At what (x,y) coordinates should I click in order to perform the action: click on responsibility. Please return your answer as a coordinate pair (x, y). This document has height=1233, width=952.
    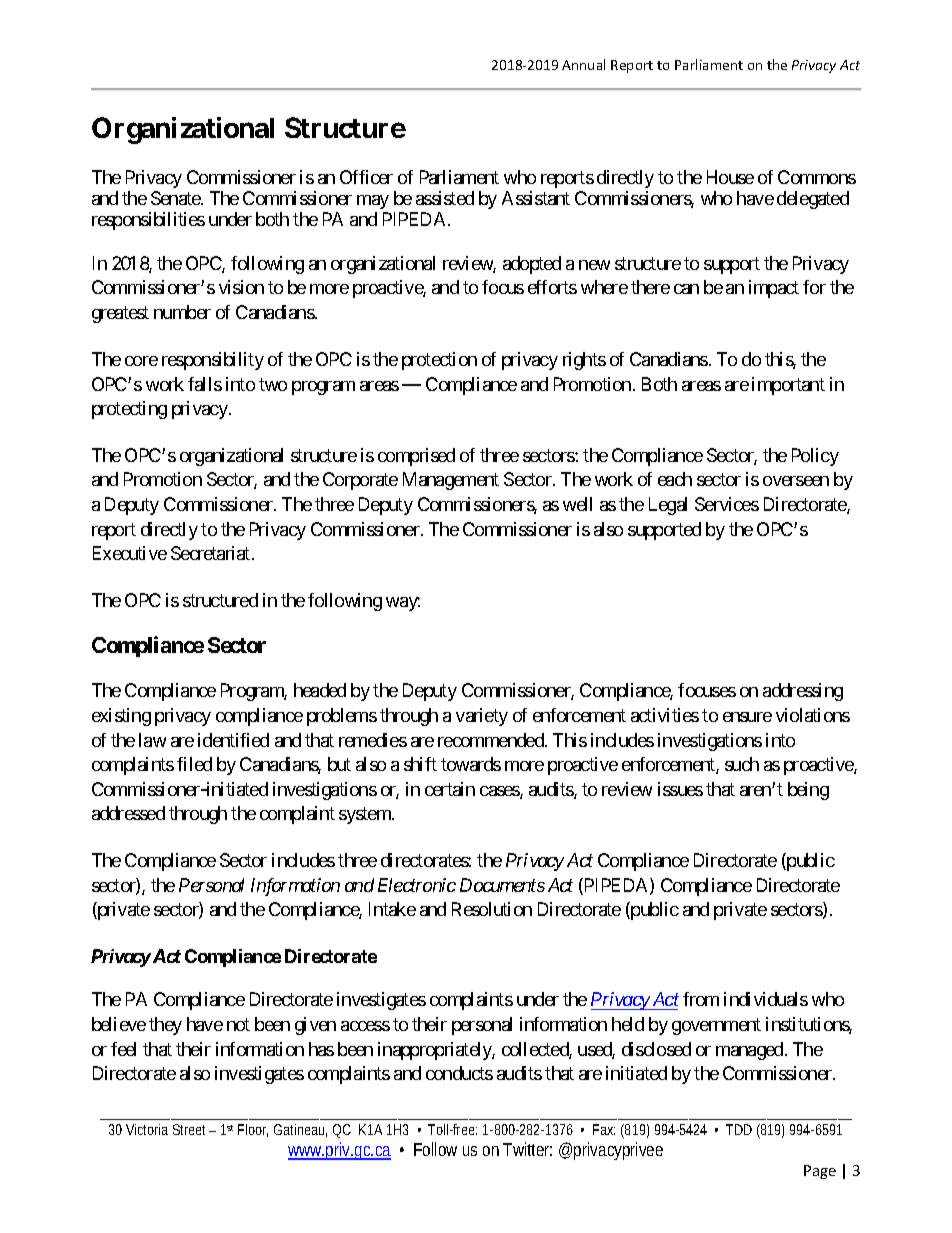
    Looking at the image, I should click on (213, 361).
